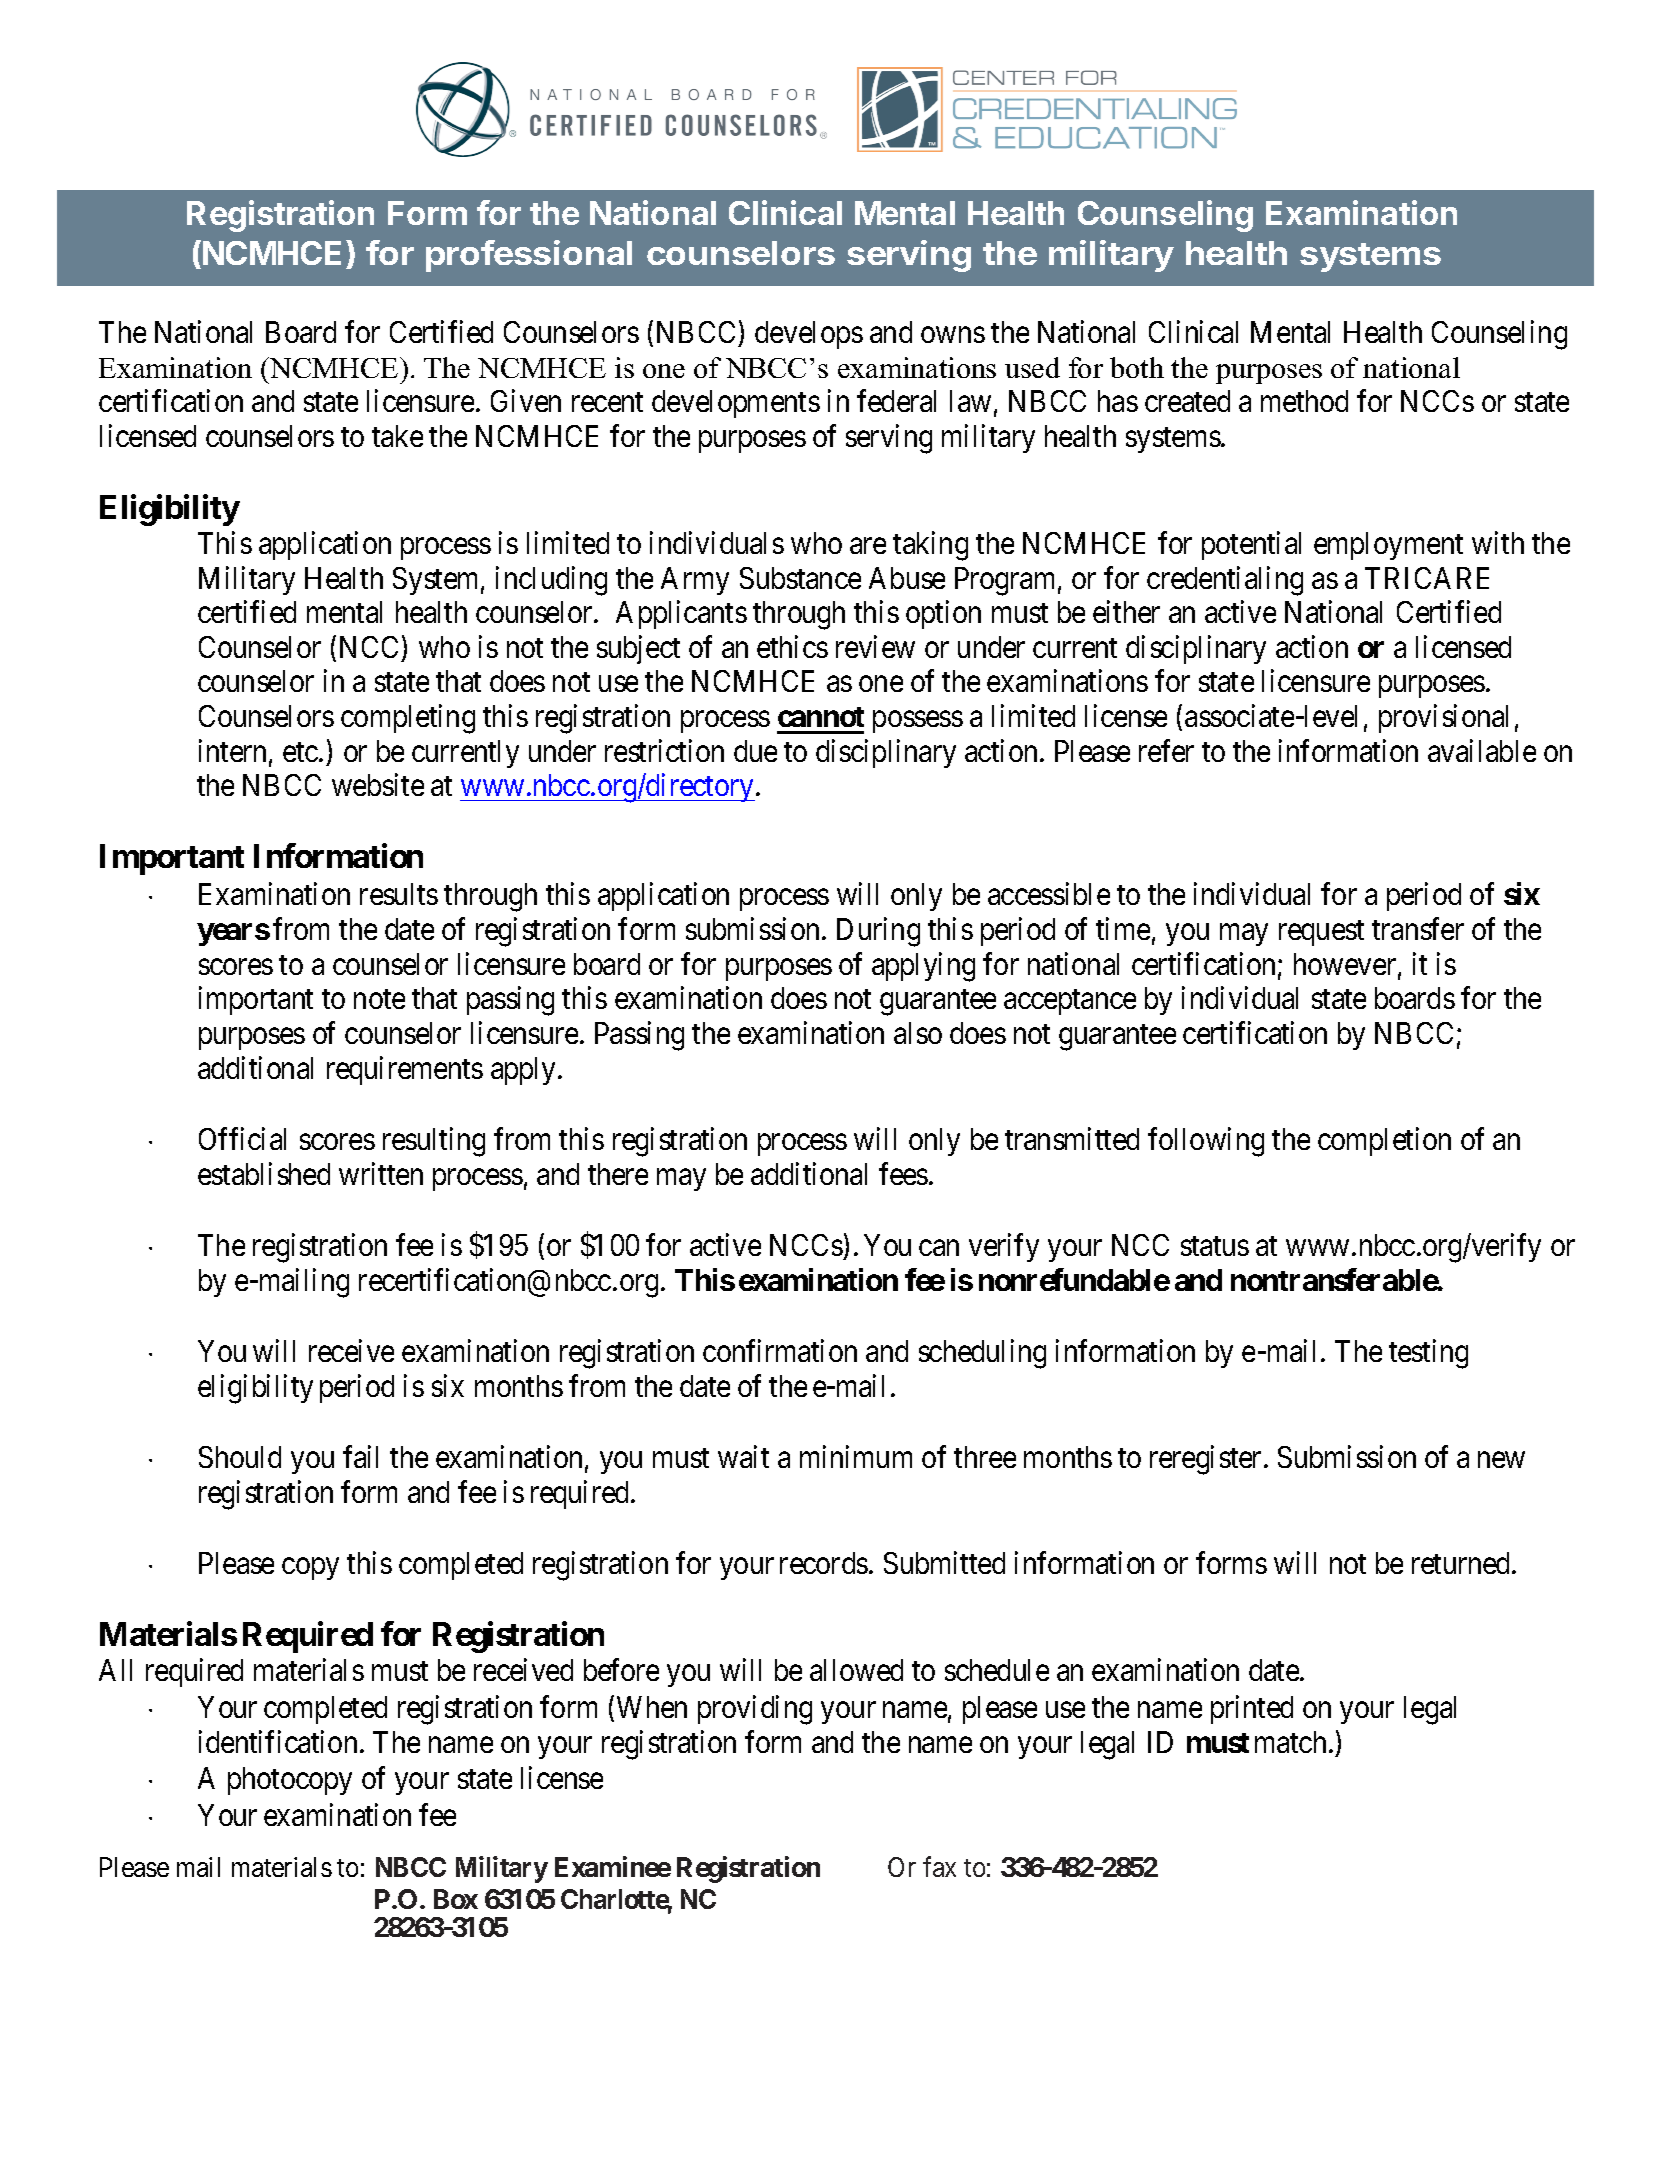 Image resolution: width=1676 pixels, height=2168 pixels. What do you see at coordinates (918, 1033) in the screenshot?
I see `also` at bounding box center [918, 1033].
